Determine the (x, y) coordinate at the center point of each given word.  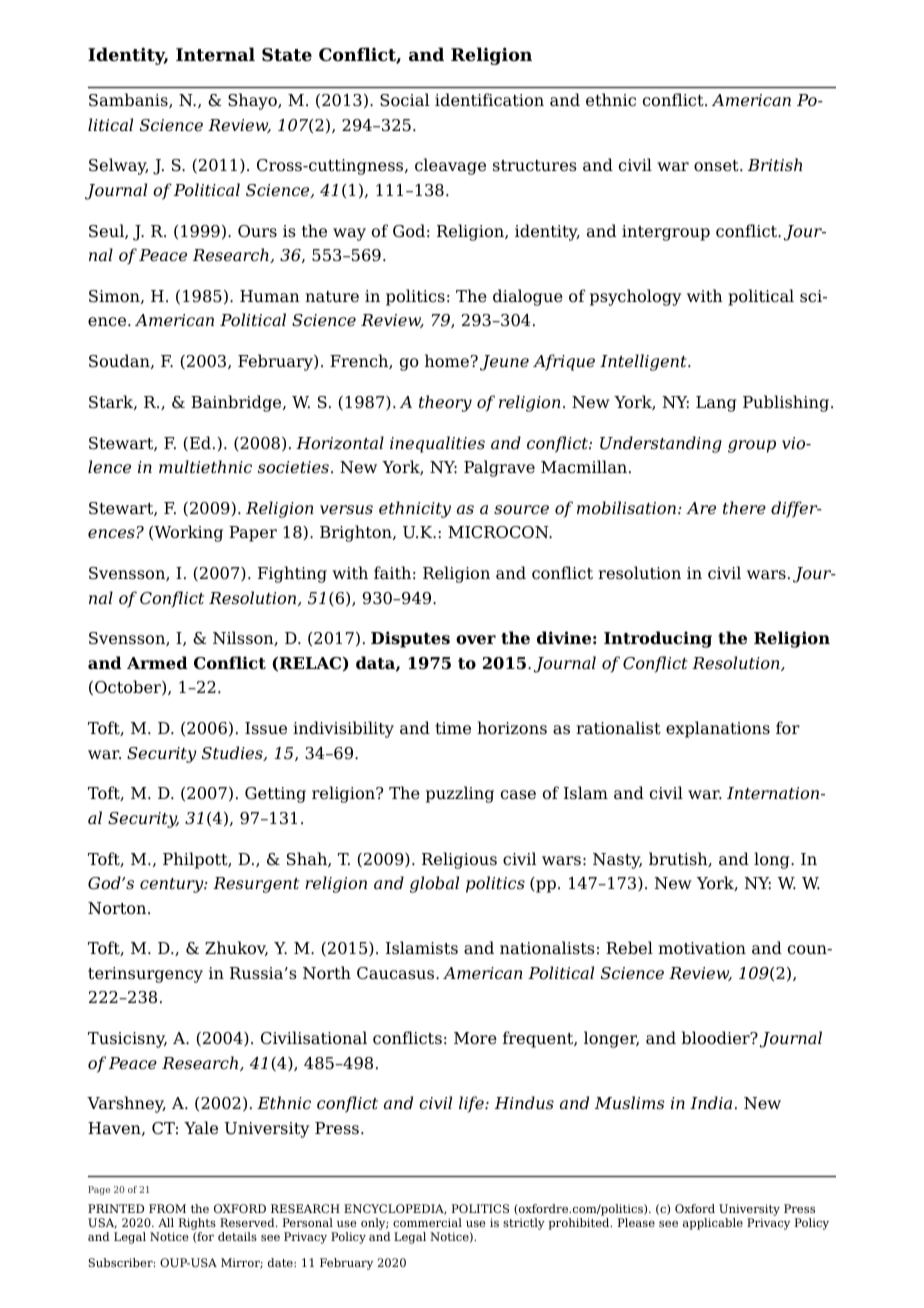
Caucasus (397, 973)
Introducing (658, 639)
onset (717, 166)
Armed (157, 663)
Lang (716, 404)
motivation (702, 948)
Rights (197, 1225)
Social (405, 100)
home (447, 361)
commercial (427, 1222)
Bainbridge (237, 403)
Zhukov (236, 948)
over (476, 640)
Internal (215, 54)
